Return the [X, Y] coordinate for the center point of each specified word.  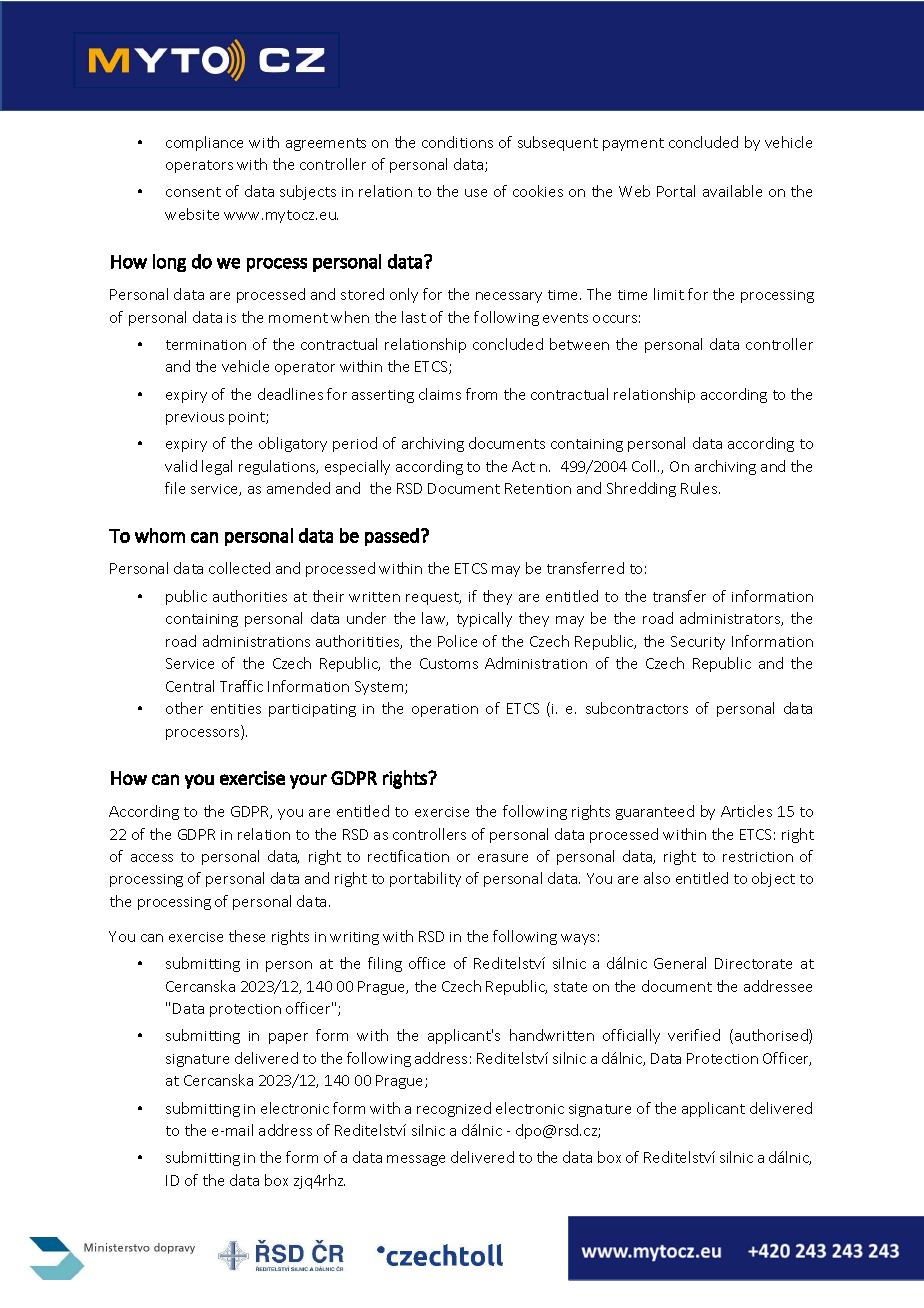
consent [193, 192]
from [481, 394]
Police [457, 641]
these [247, 936]
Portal [676, 191]
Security [698, 643]
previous [195, 418]
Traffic [241, 686]
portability [425, 879]
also [657, 878]
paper [288, 1038]
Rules [700, 488]
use [476, 193]
